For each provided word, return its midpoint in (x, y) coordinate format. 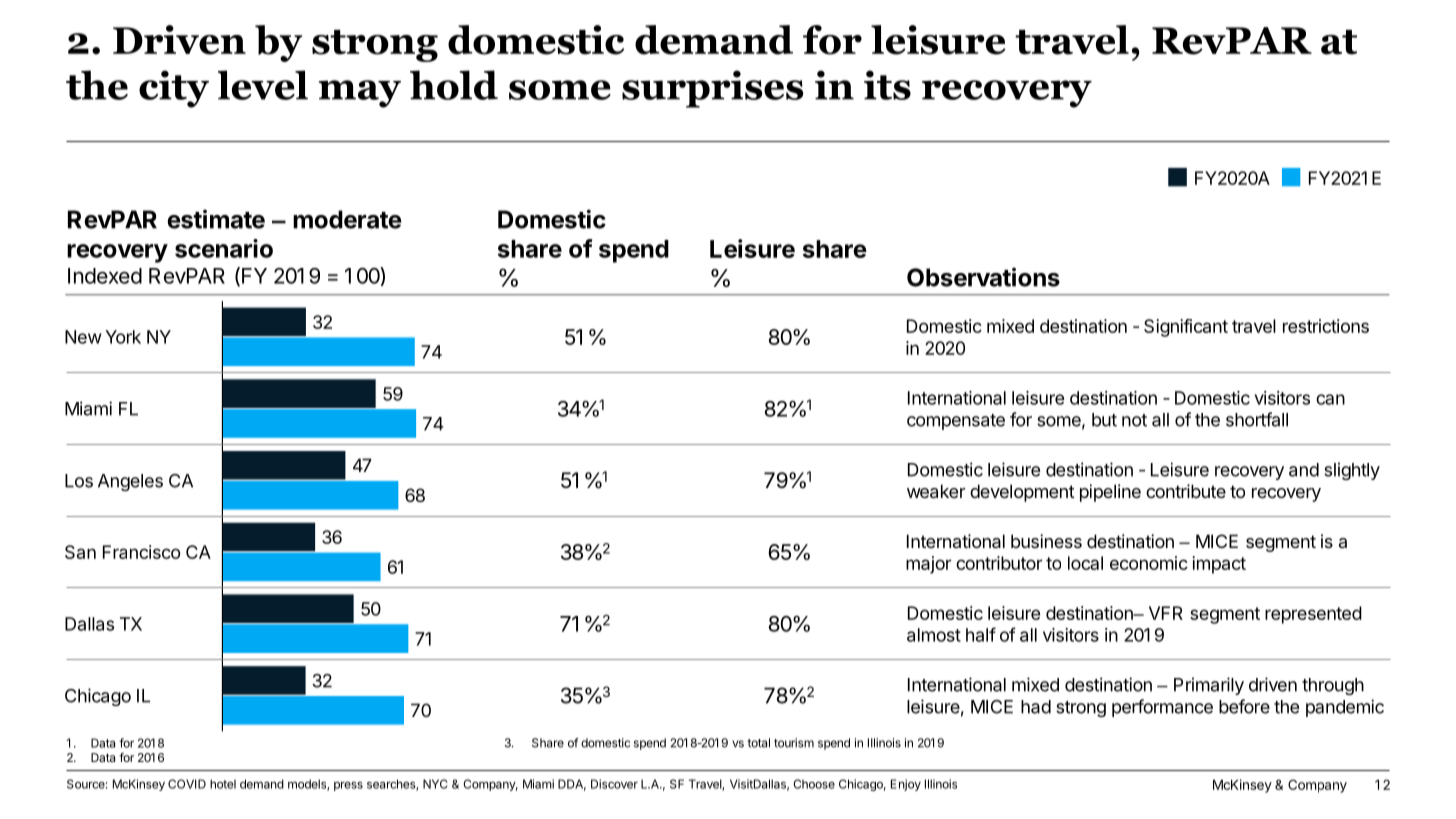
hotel (223, 784)
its (887, 85)
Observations (983, 277)
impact (1219, 565)
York (123, 337)
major (928, 565)
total (758, 743)
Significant (1186, 328)
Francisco (141, 552)
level (263, 85)
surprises (712, 89)
